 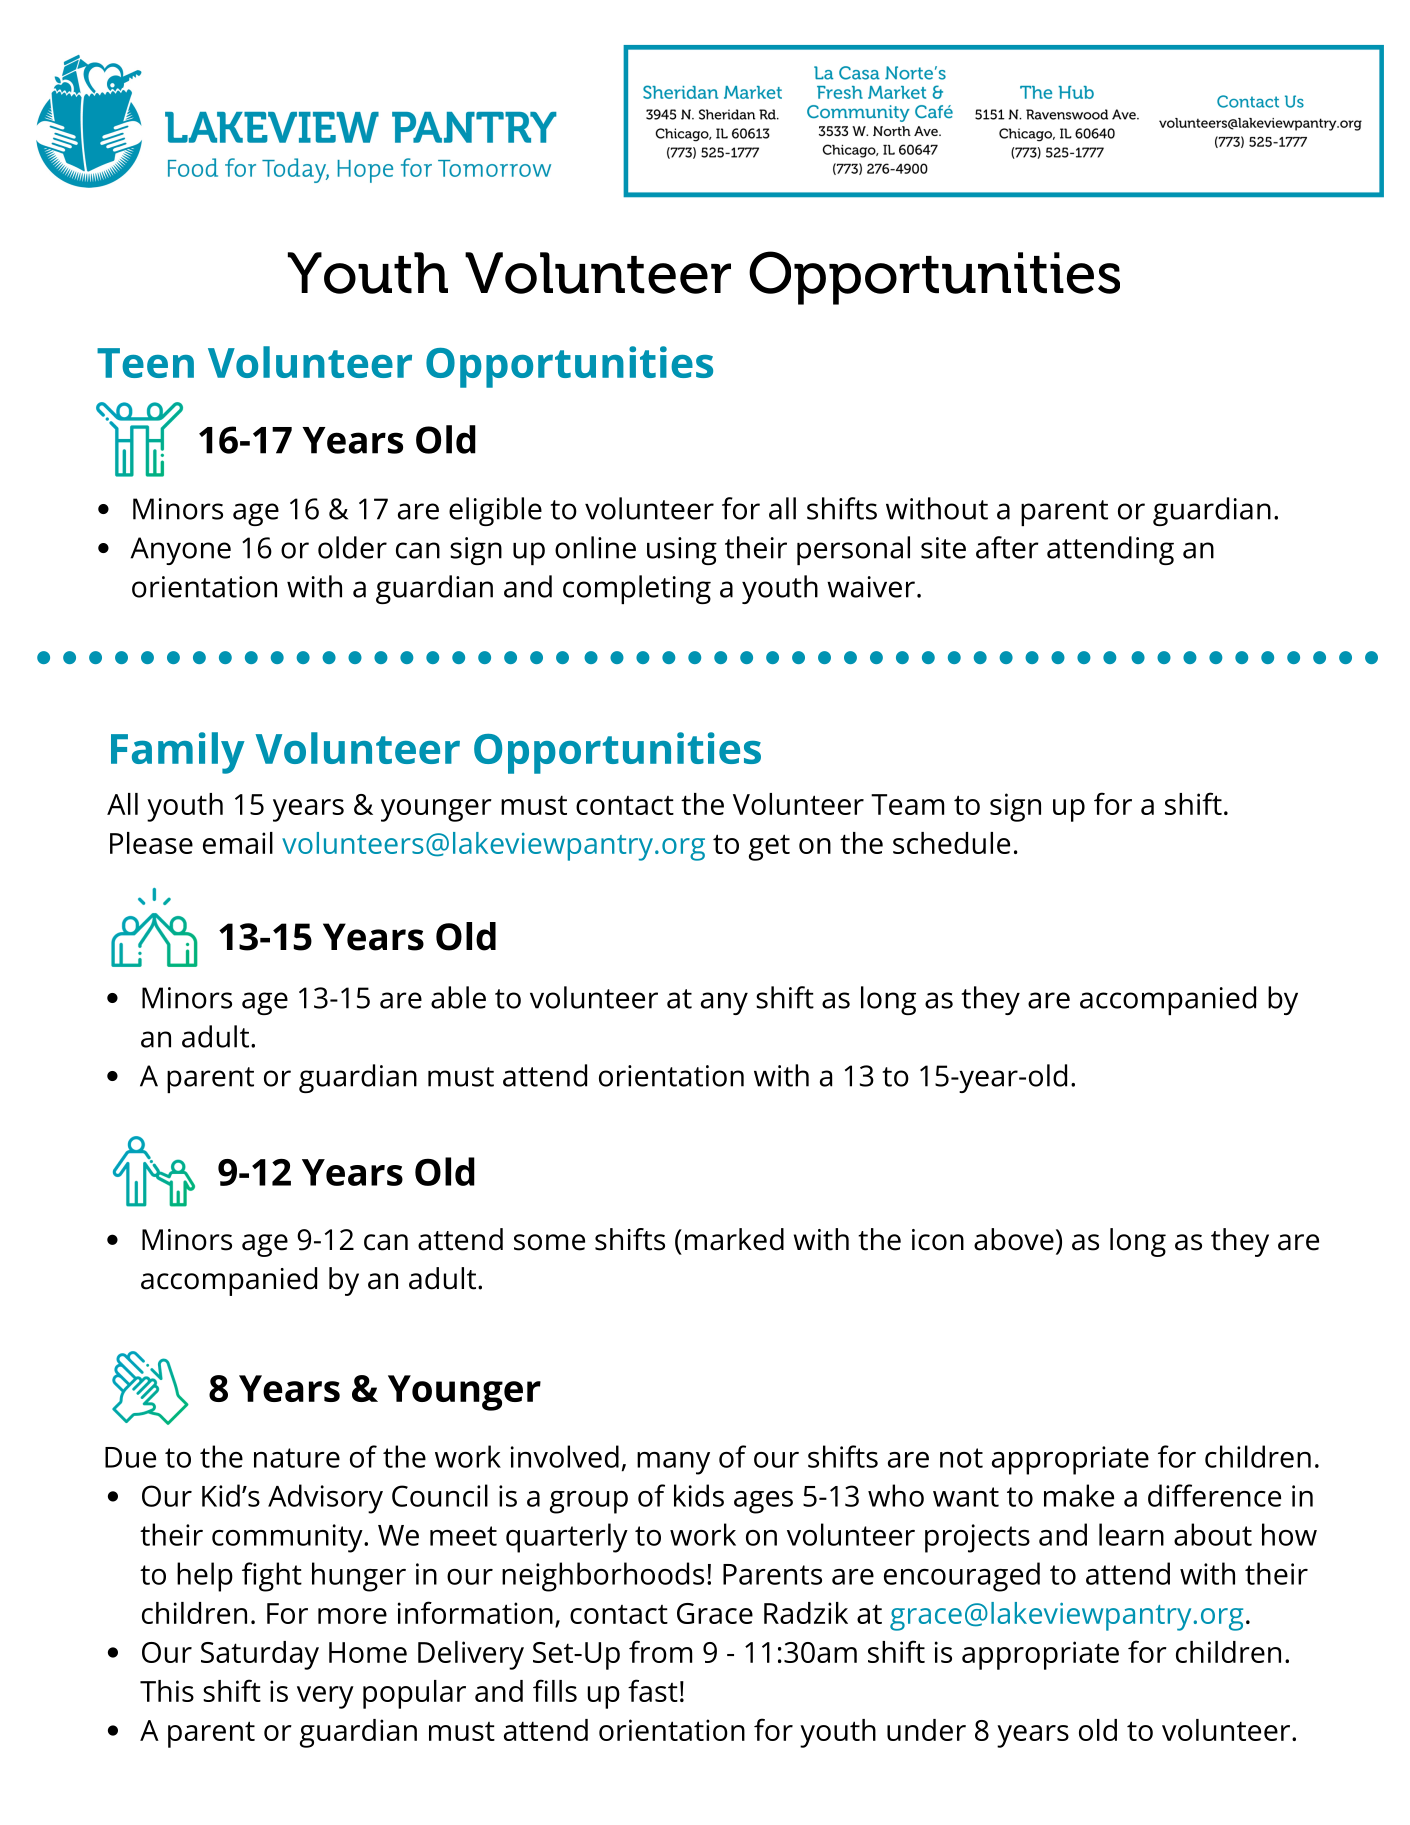 What do you see at coordinates (1007, 547) in the screenshot?
I see `after` at bounding box center [1007, 547].
